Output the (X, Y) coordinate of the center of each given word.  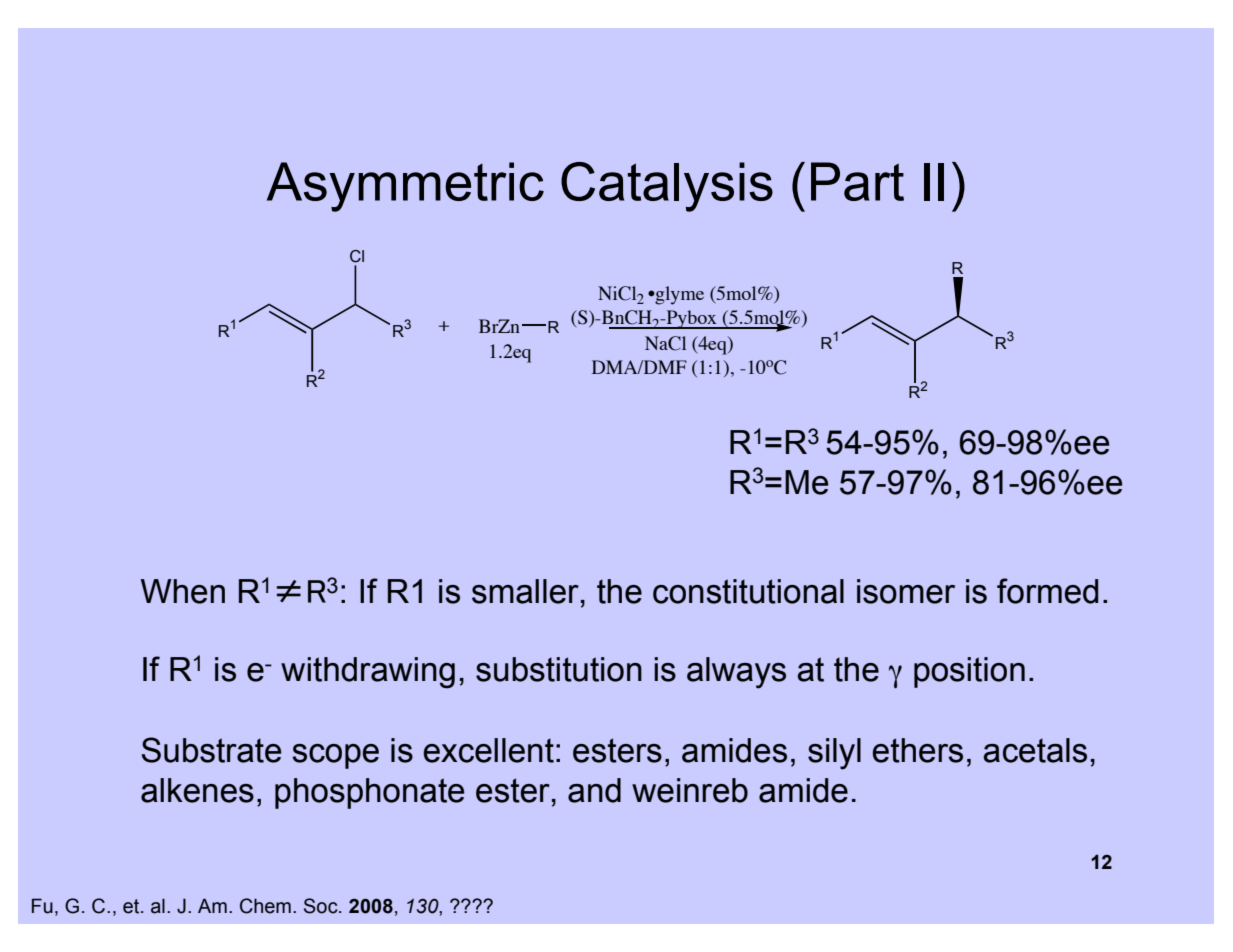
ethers (917, 750)
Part (857, 181)
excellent (488, 750)
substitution (559, 669)
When (182, 591)
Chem (265, 906)
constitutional (748, 591)
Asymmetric (405, 187)
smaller (525, 591)
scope (335, 756)
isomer (906, 591)
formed (1047, 591)
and (594, 790)
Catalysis (667, 187)
